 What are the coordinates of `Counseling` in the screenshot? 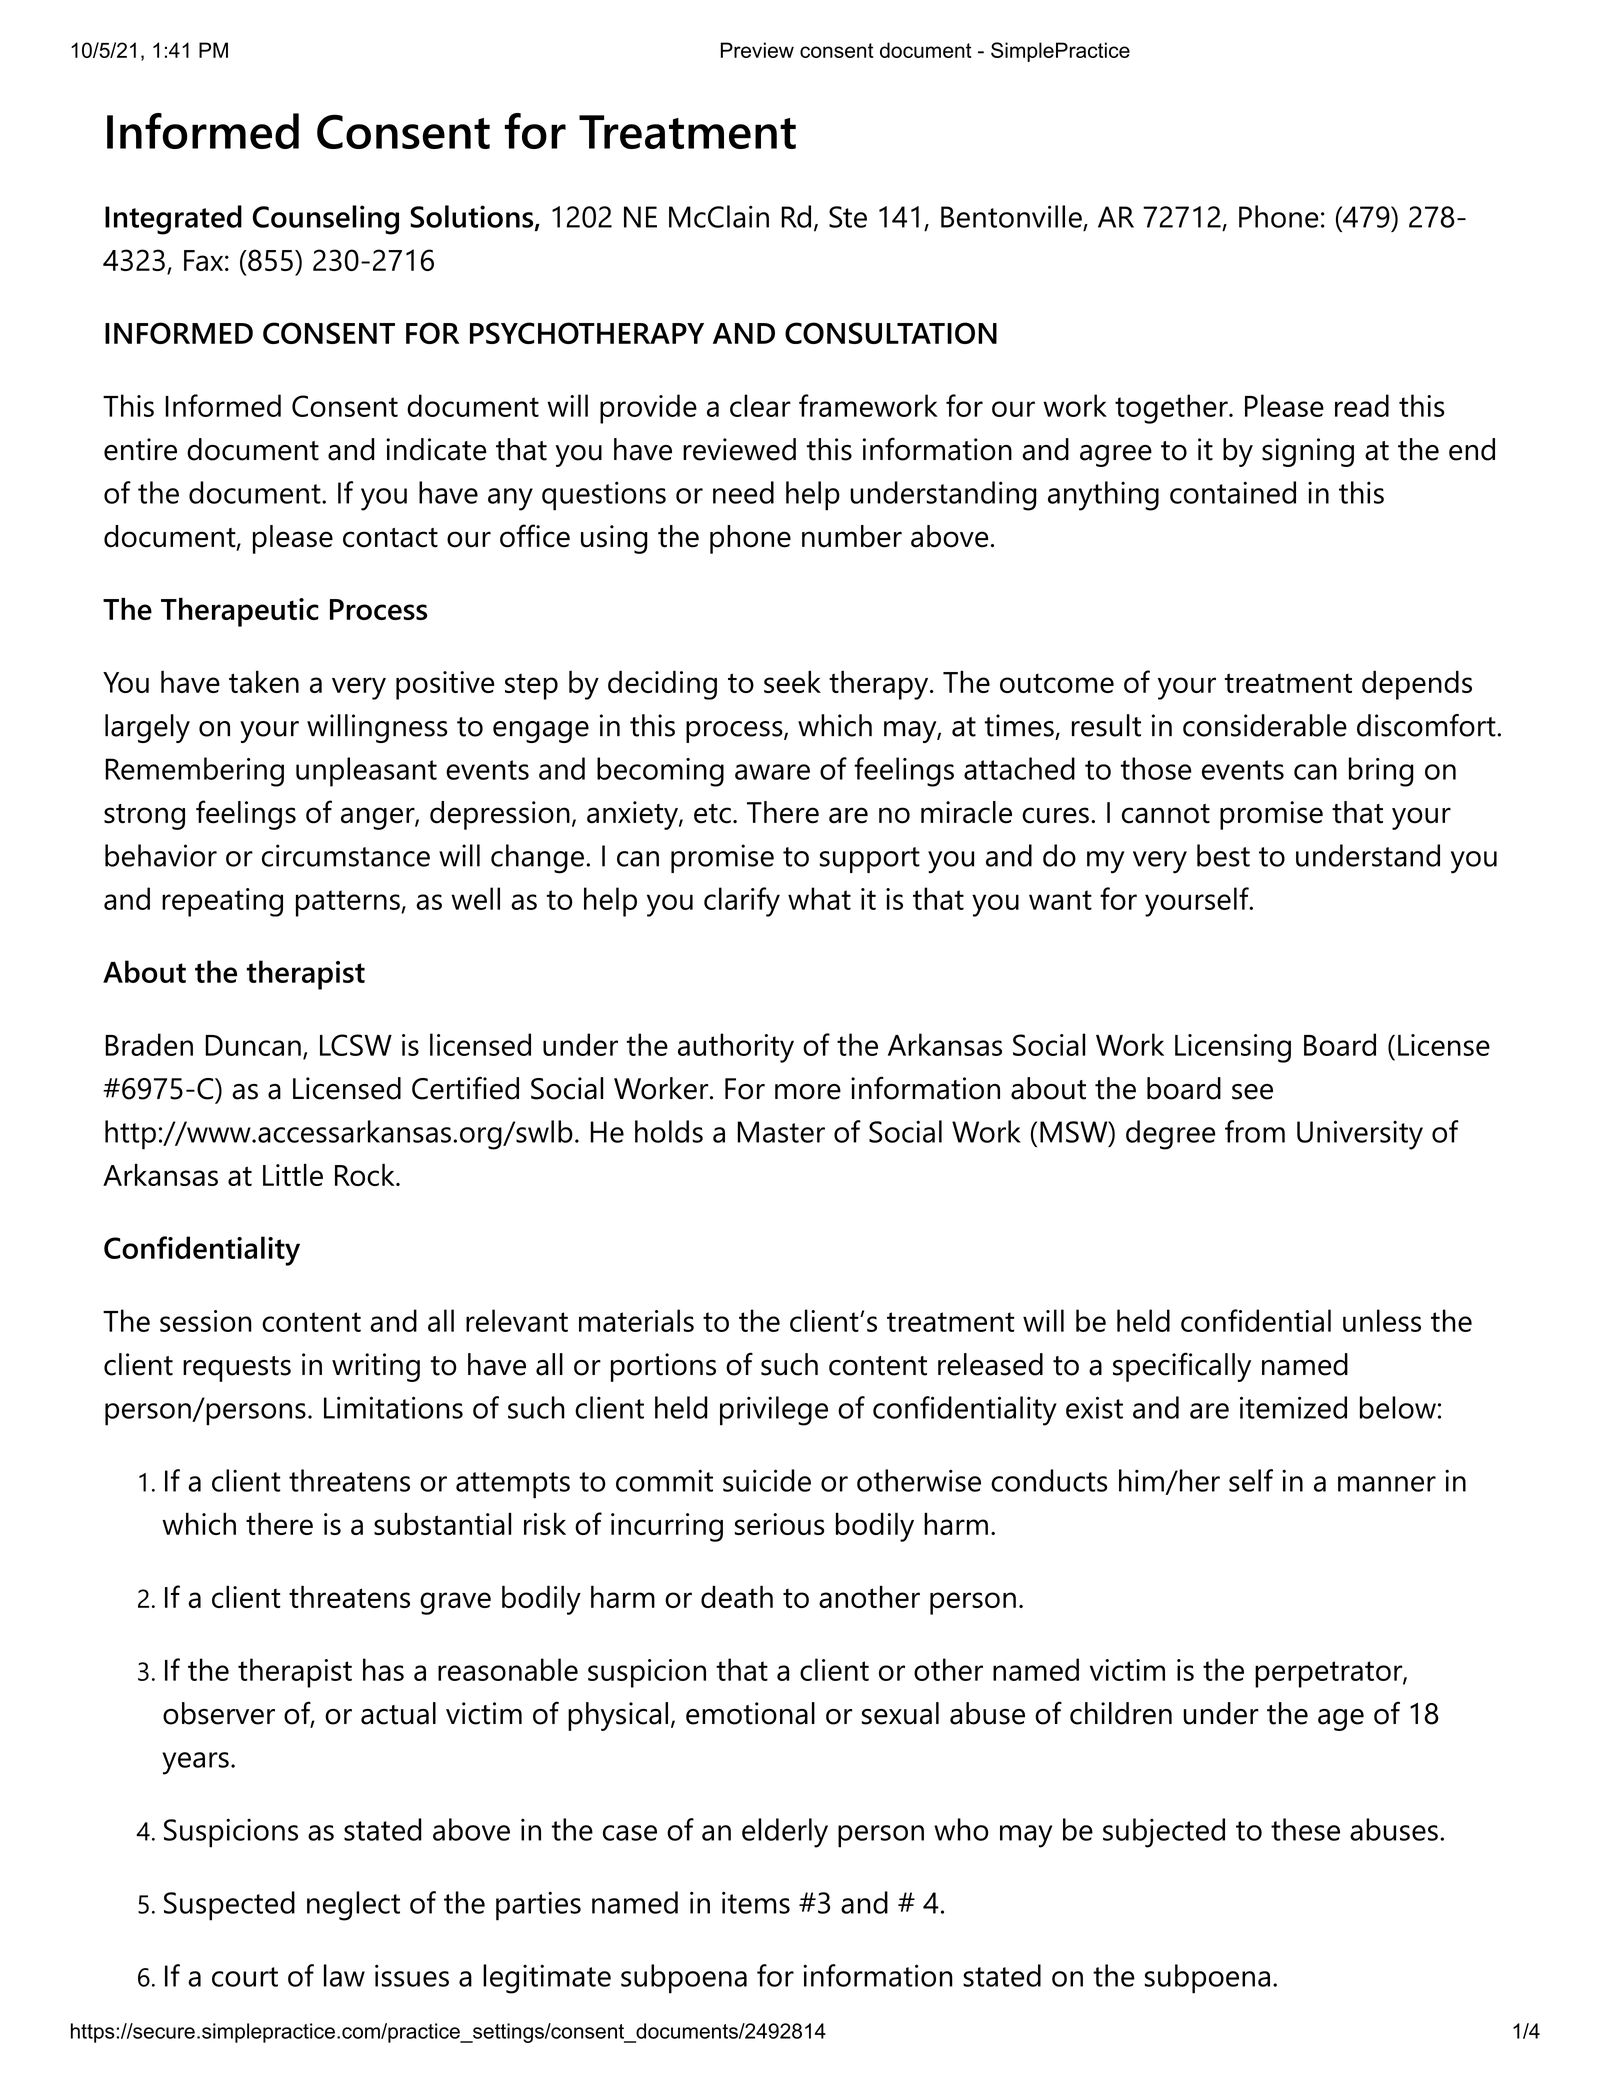 It's located at (326, 220).
